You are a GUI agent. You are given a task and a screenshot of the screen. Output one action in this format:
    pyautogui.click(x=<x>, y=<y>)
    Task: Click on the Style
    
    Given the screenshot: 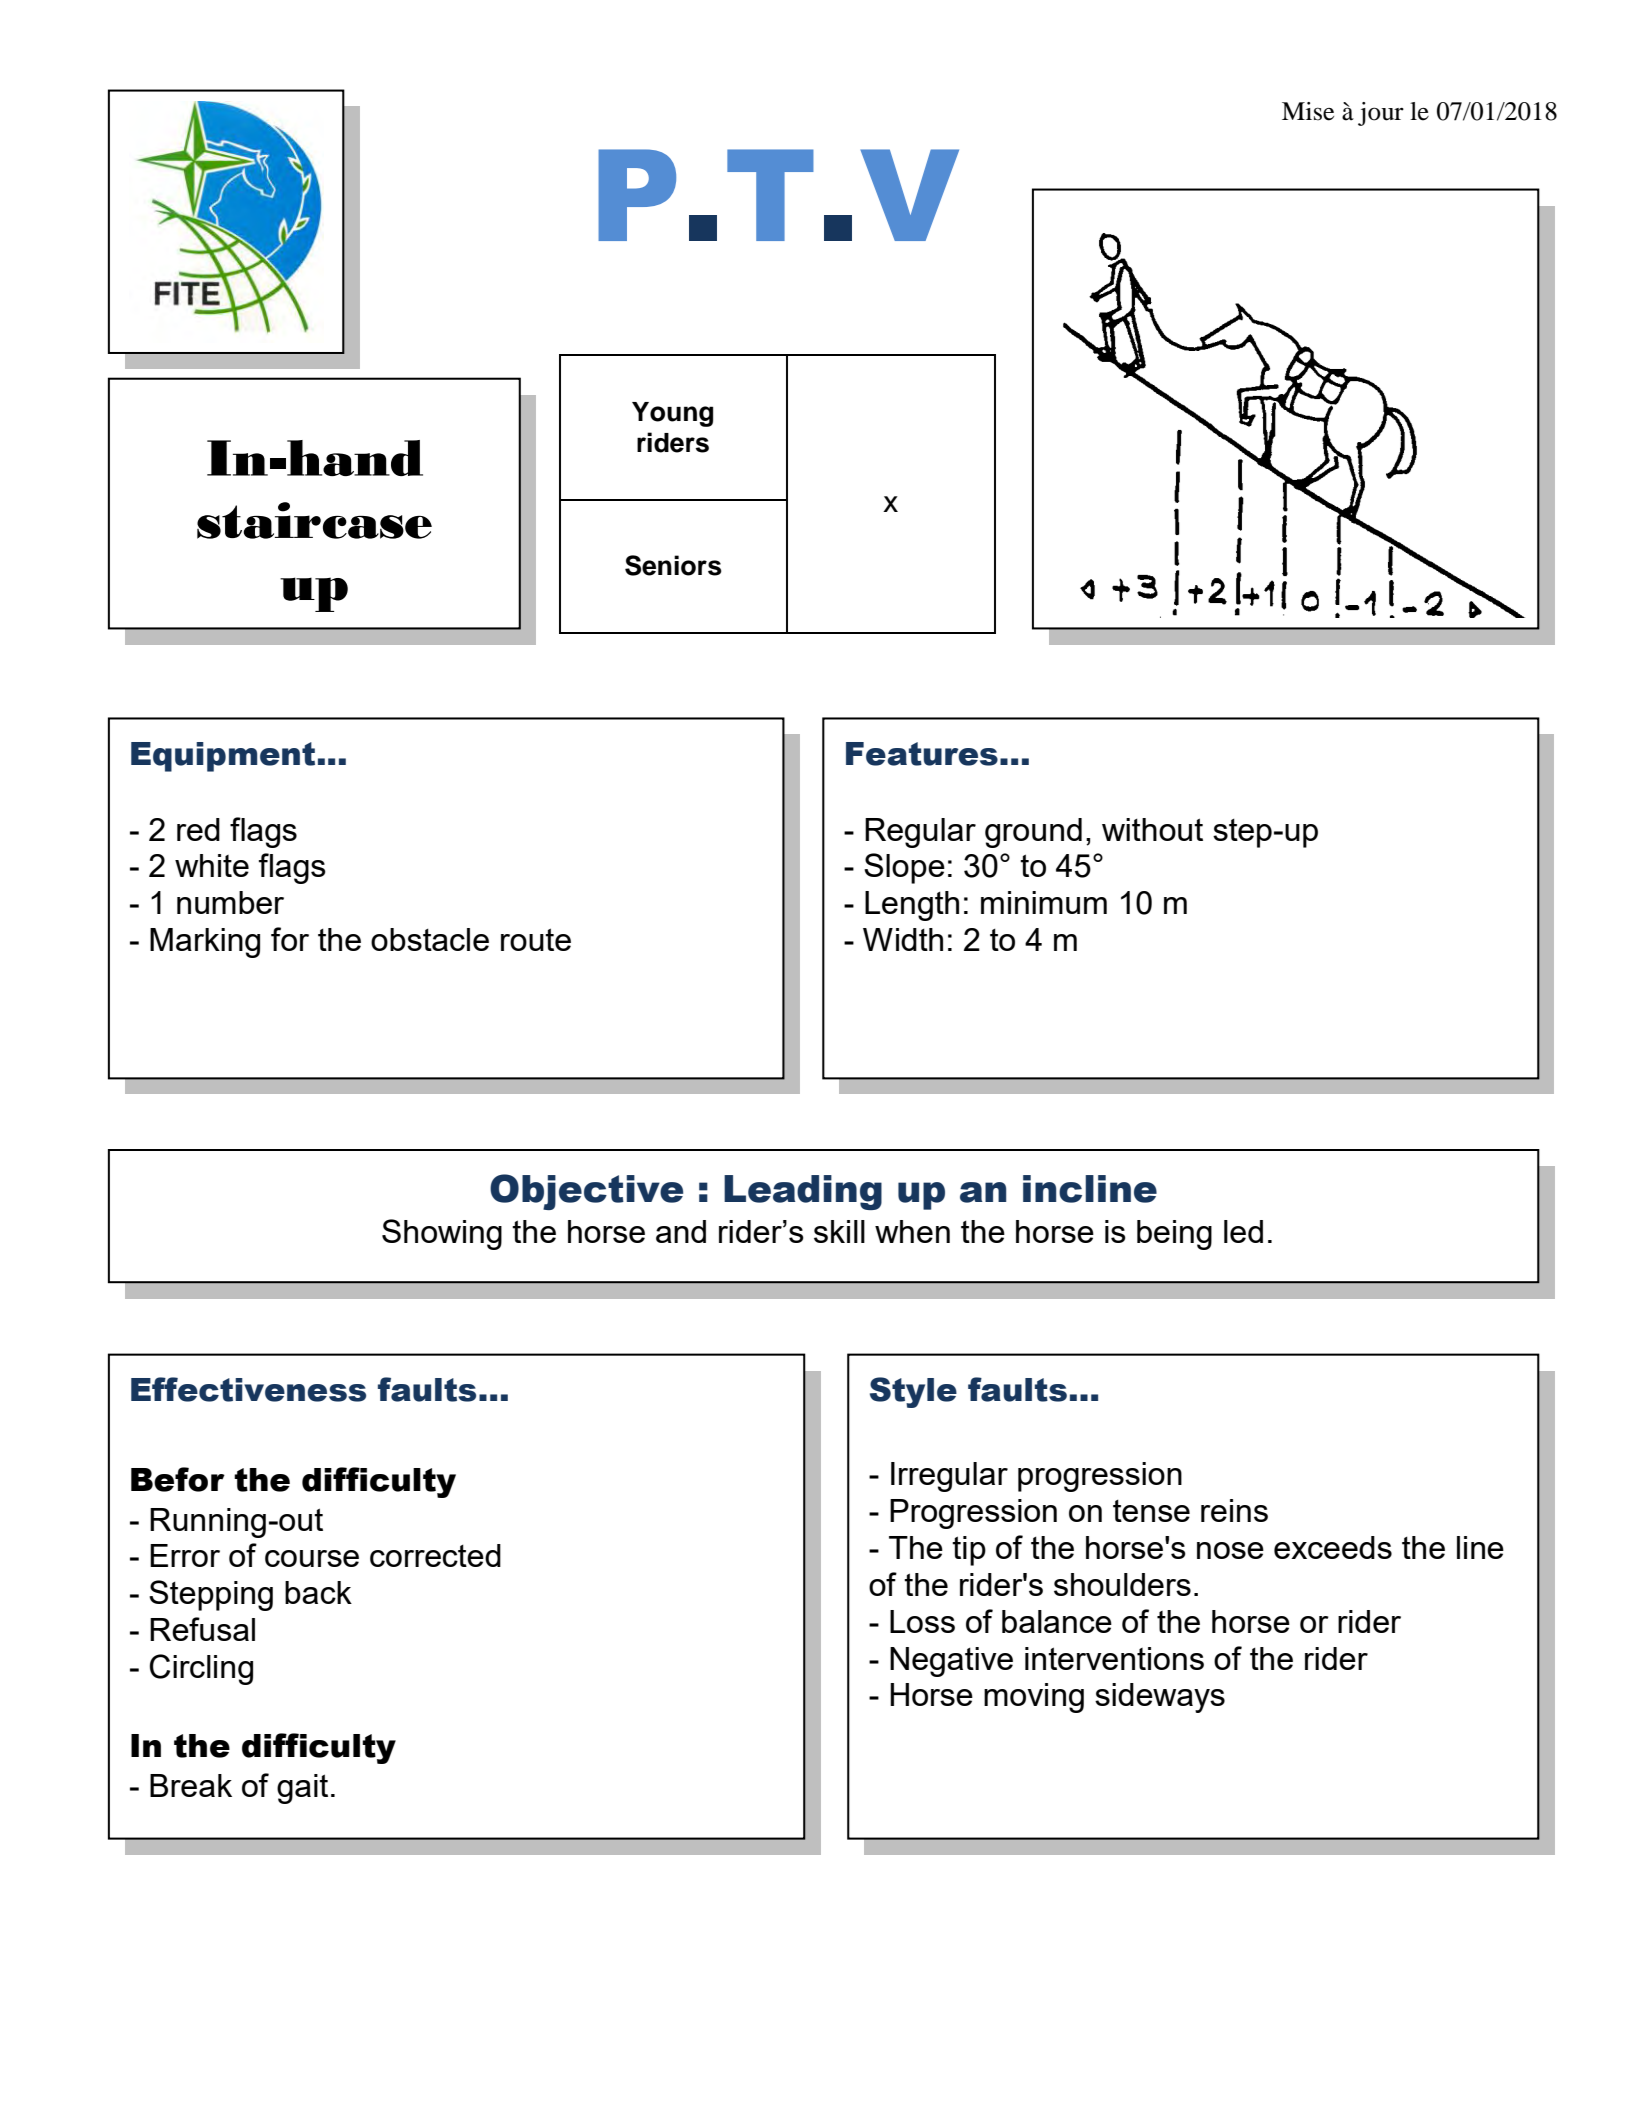 What is the action you would take?
    pyautogui.click(x=913, y=1392)
